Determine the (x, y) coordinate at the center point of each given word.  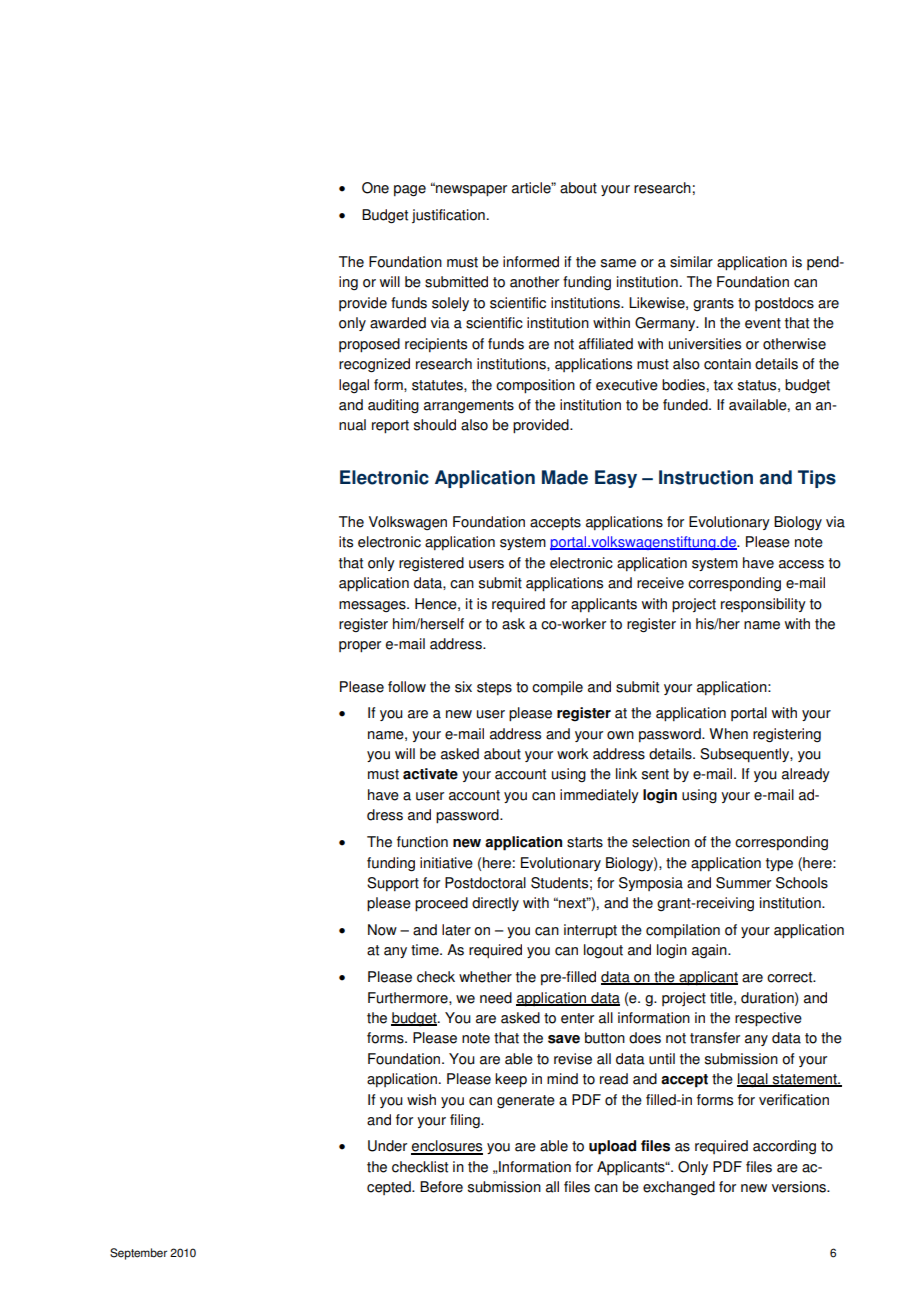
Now (382, 930)
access (801, 564)
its (346, 542)
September (138, 1254)
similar (691, 262)
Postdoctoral (485, 883)
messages (373, 606)
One (375, 188)
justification (448, 216)
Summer (743, 883)
